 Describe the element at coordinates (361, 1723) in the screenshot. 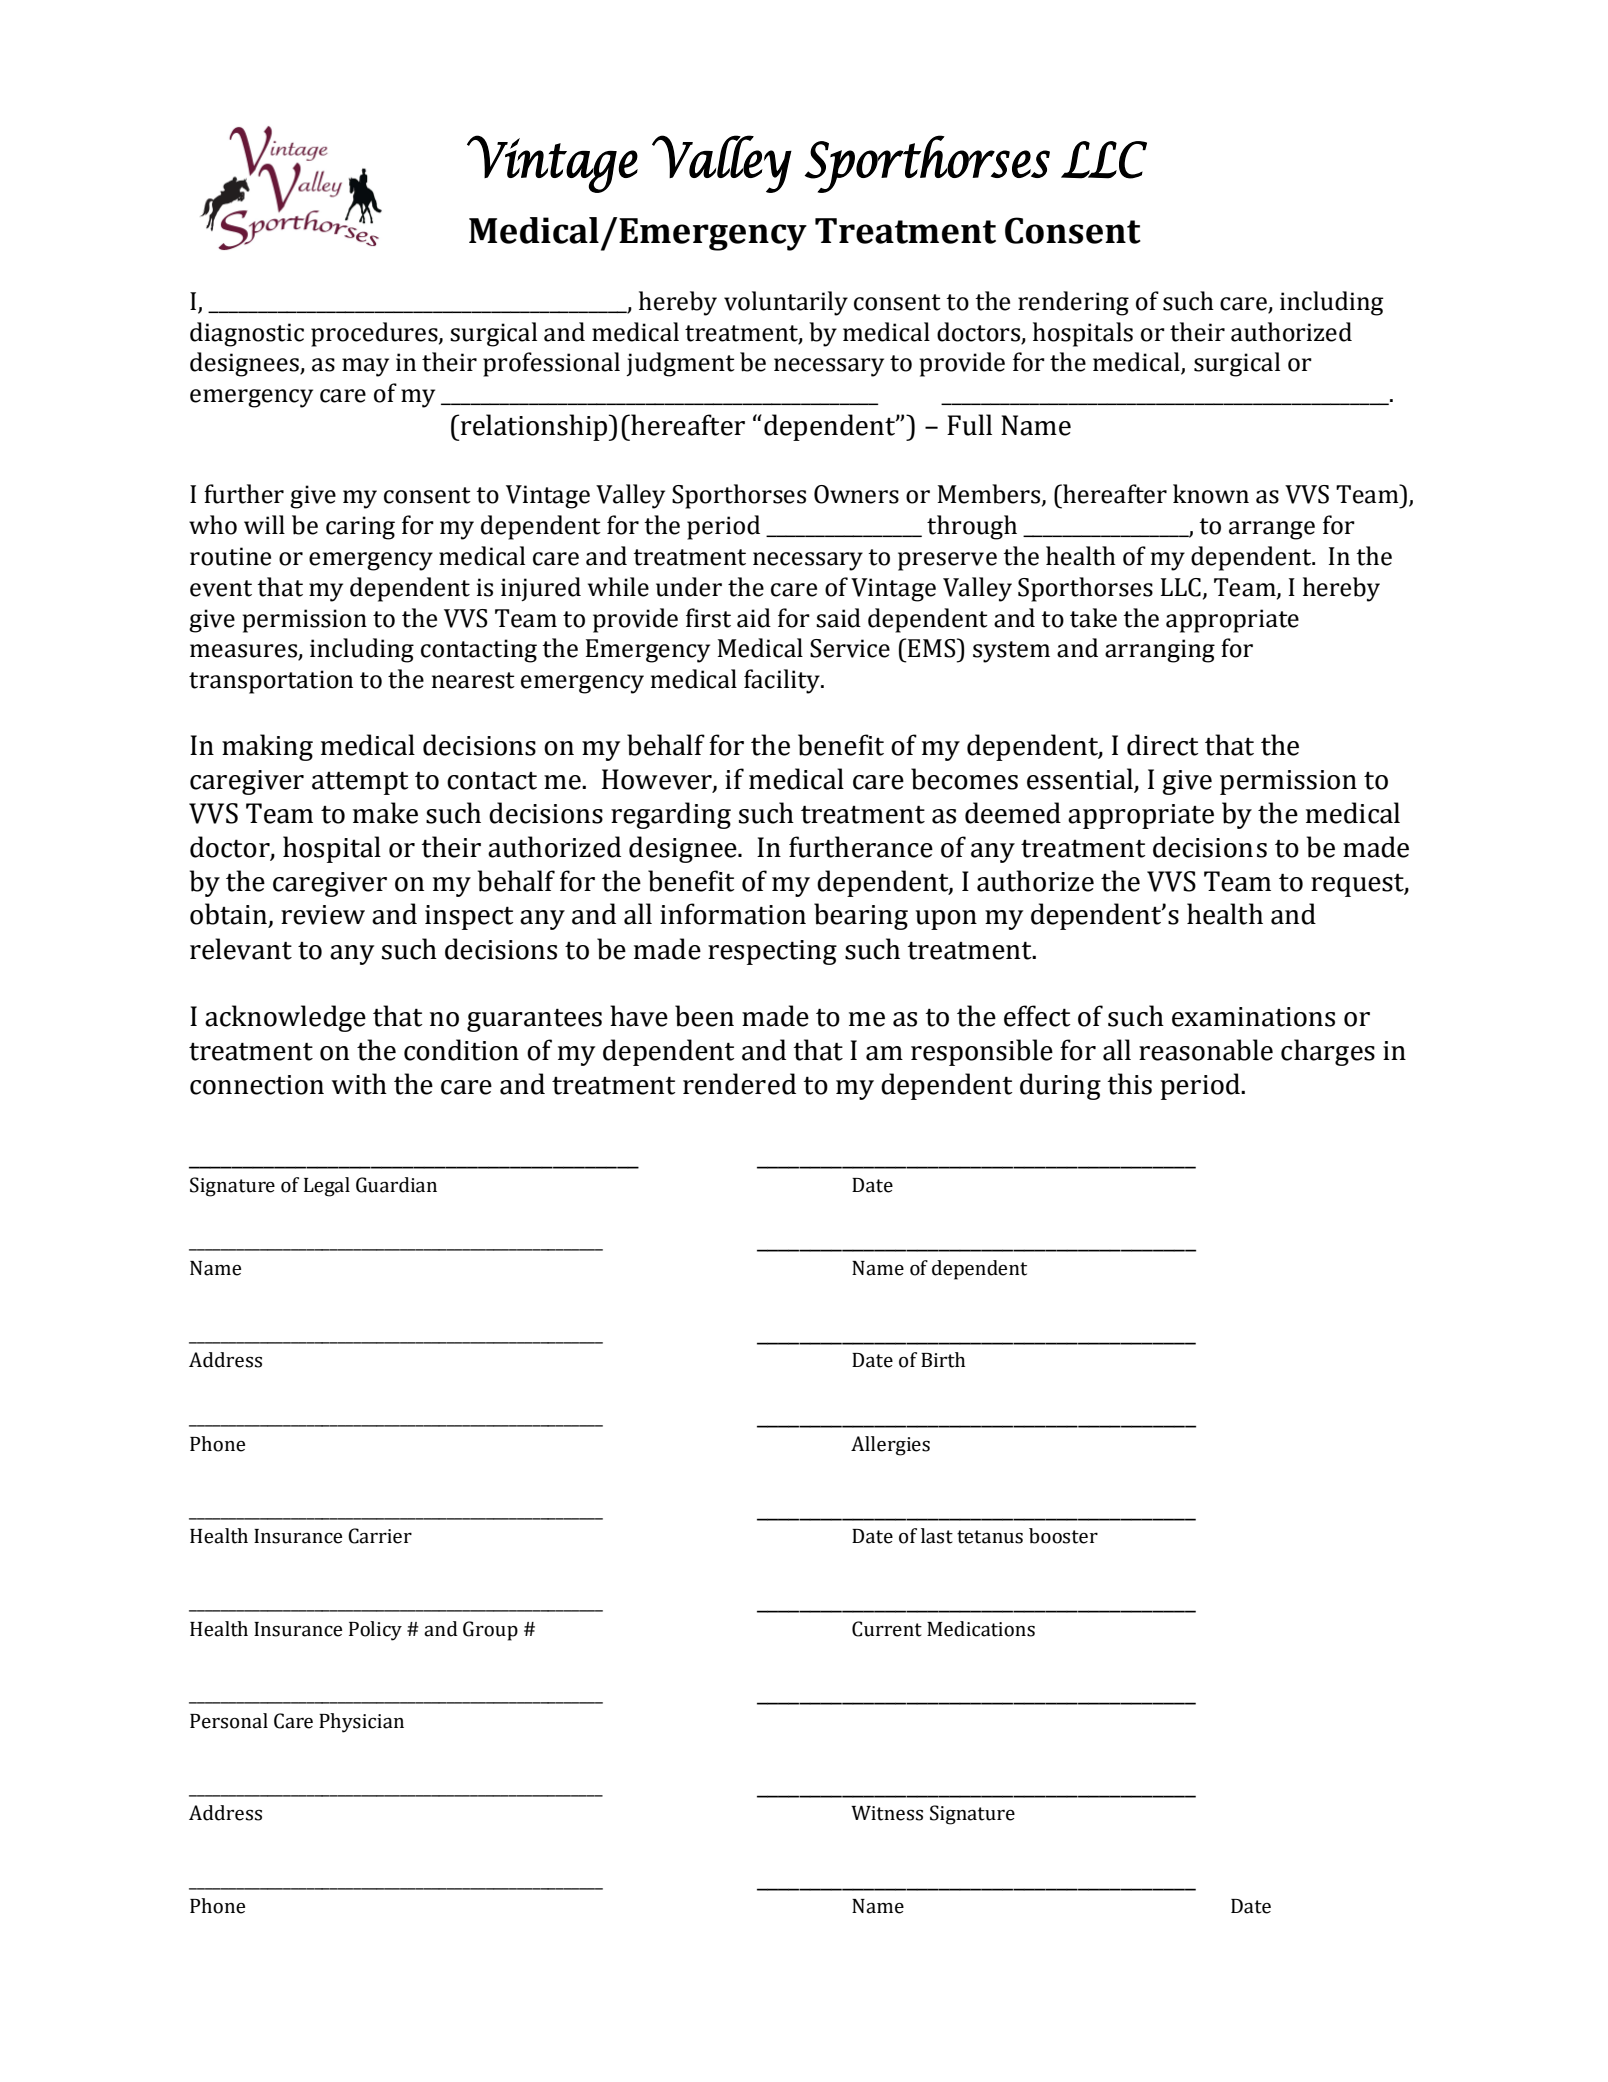

I see `Physician` at that location.
